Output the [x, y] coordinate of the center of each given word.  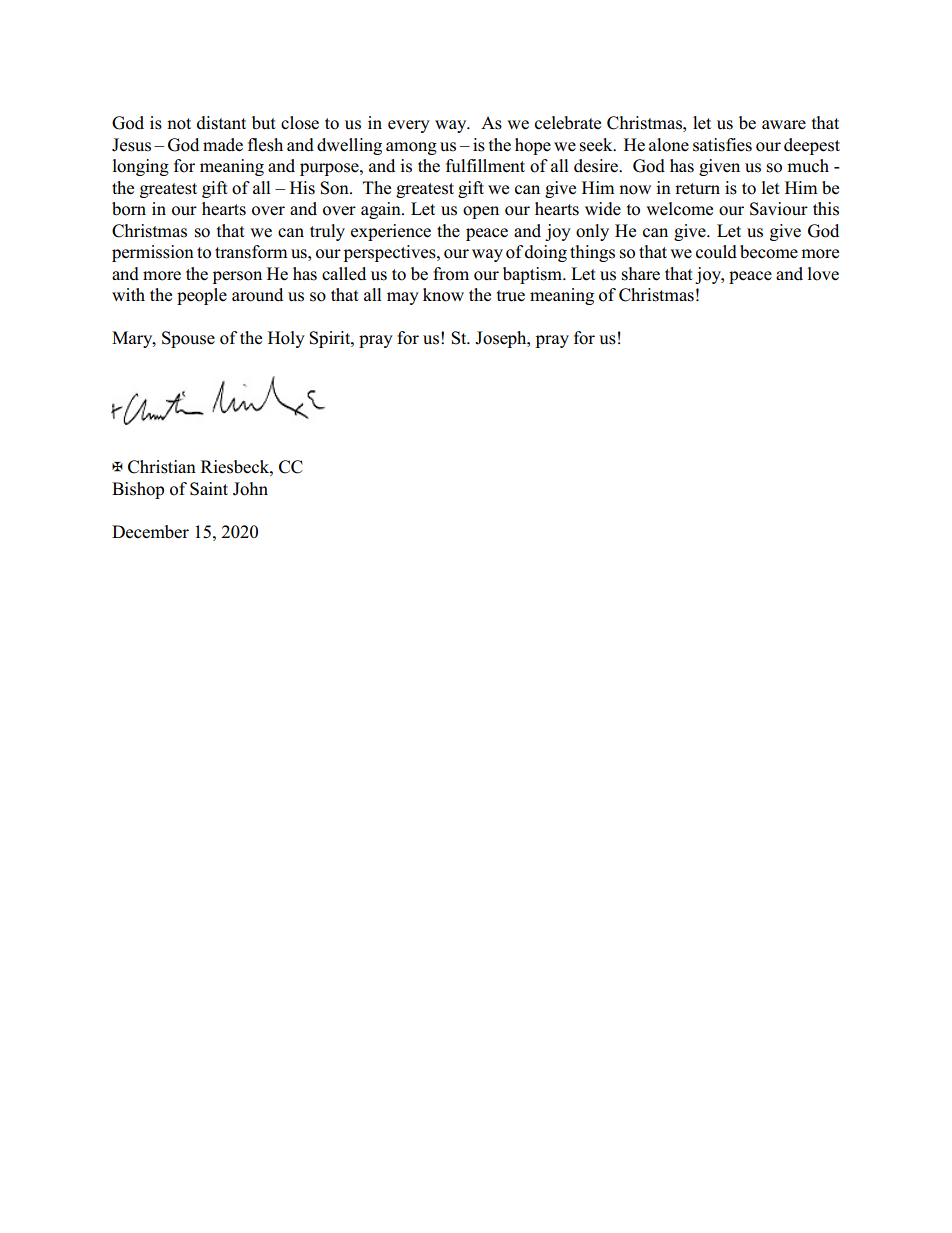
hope [533, 146]
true [511, 296]
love [823, 274]
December [150, 532]
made [223, 145]
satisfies [722, 145]
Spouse [188, 339]
